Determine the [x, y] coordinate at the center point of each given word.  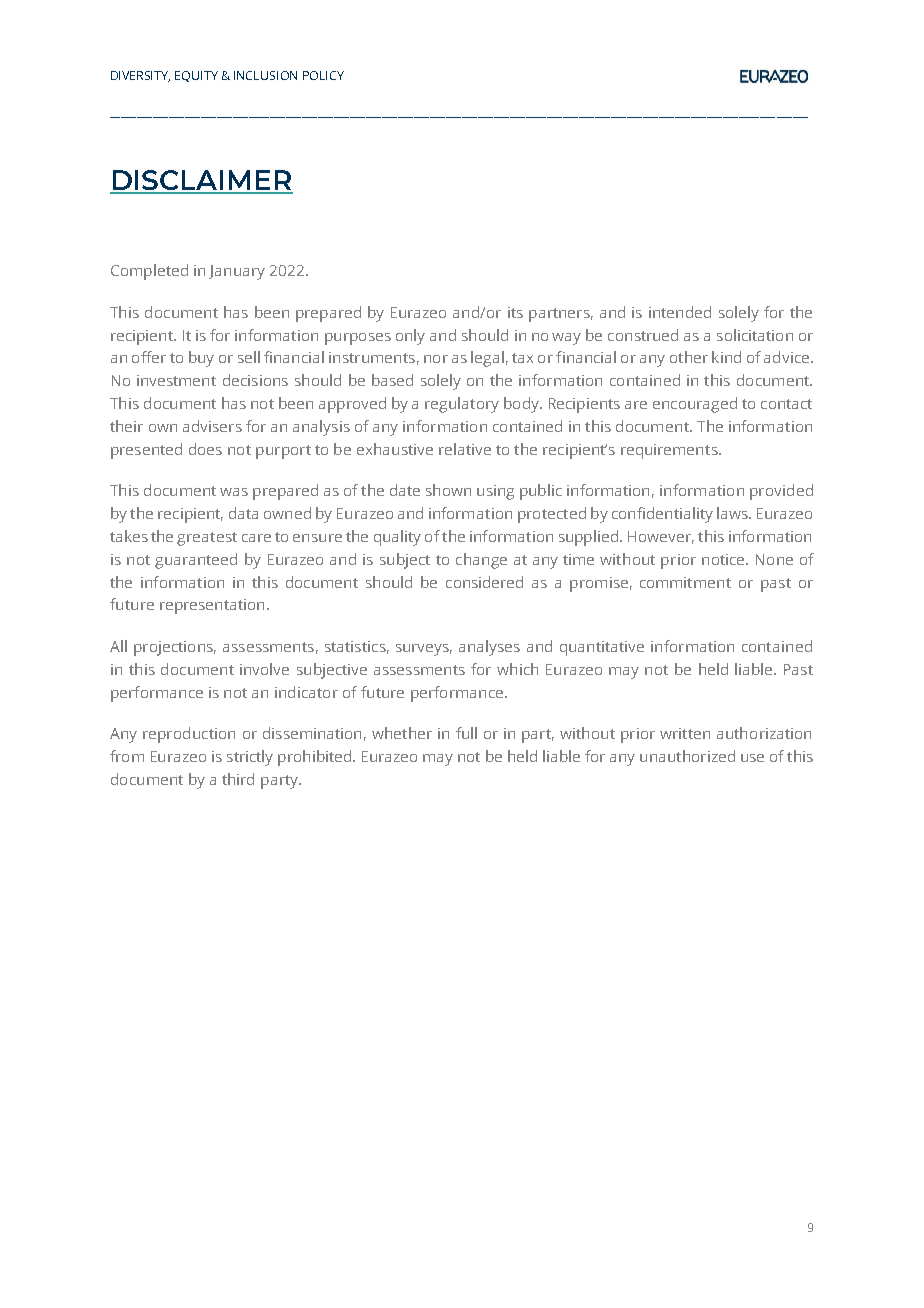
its [515, 312]
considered [484, 582]
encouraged [695, 405]
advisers [212, 426]
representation [212, 606]
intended [680, 312]
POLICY [323, 75]
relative [465, 449]
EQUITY [196, 76]
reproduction [189, 735]
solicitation [755, 335]
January [237, 272]
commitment [685, 582]
